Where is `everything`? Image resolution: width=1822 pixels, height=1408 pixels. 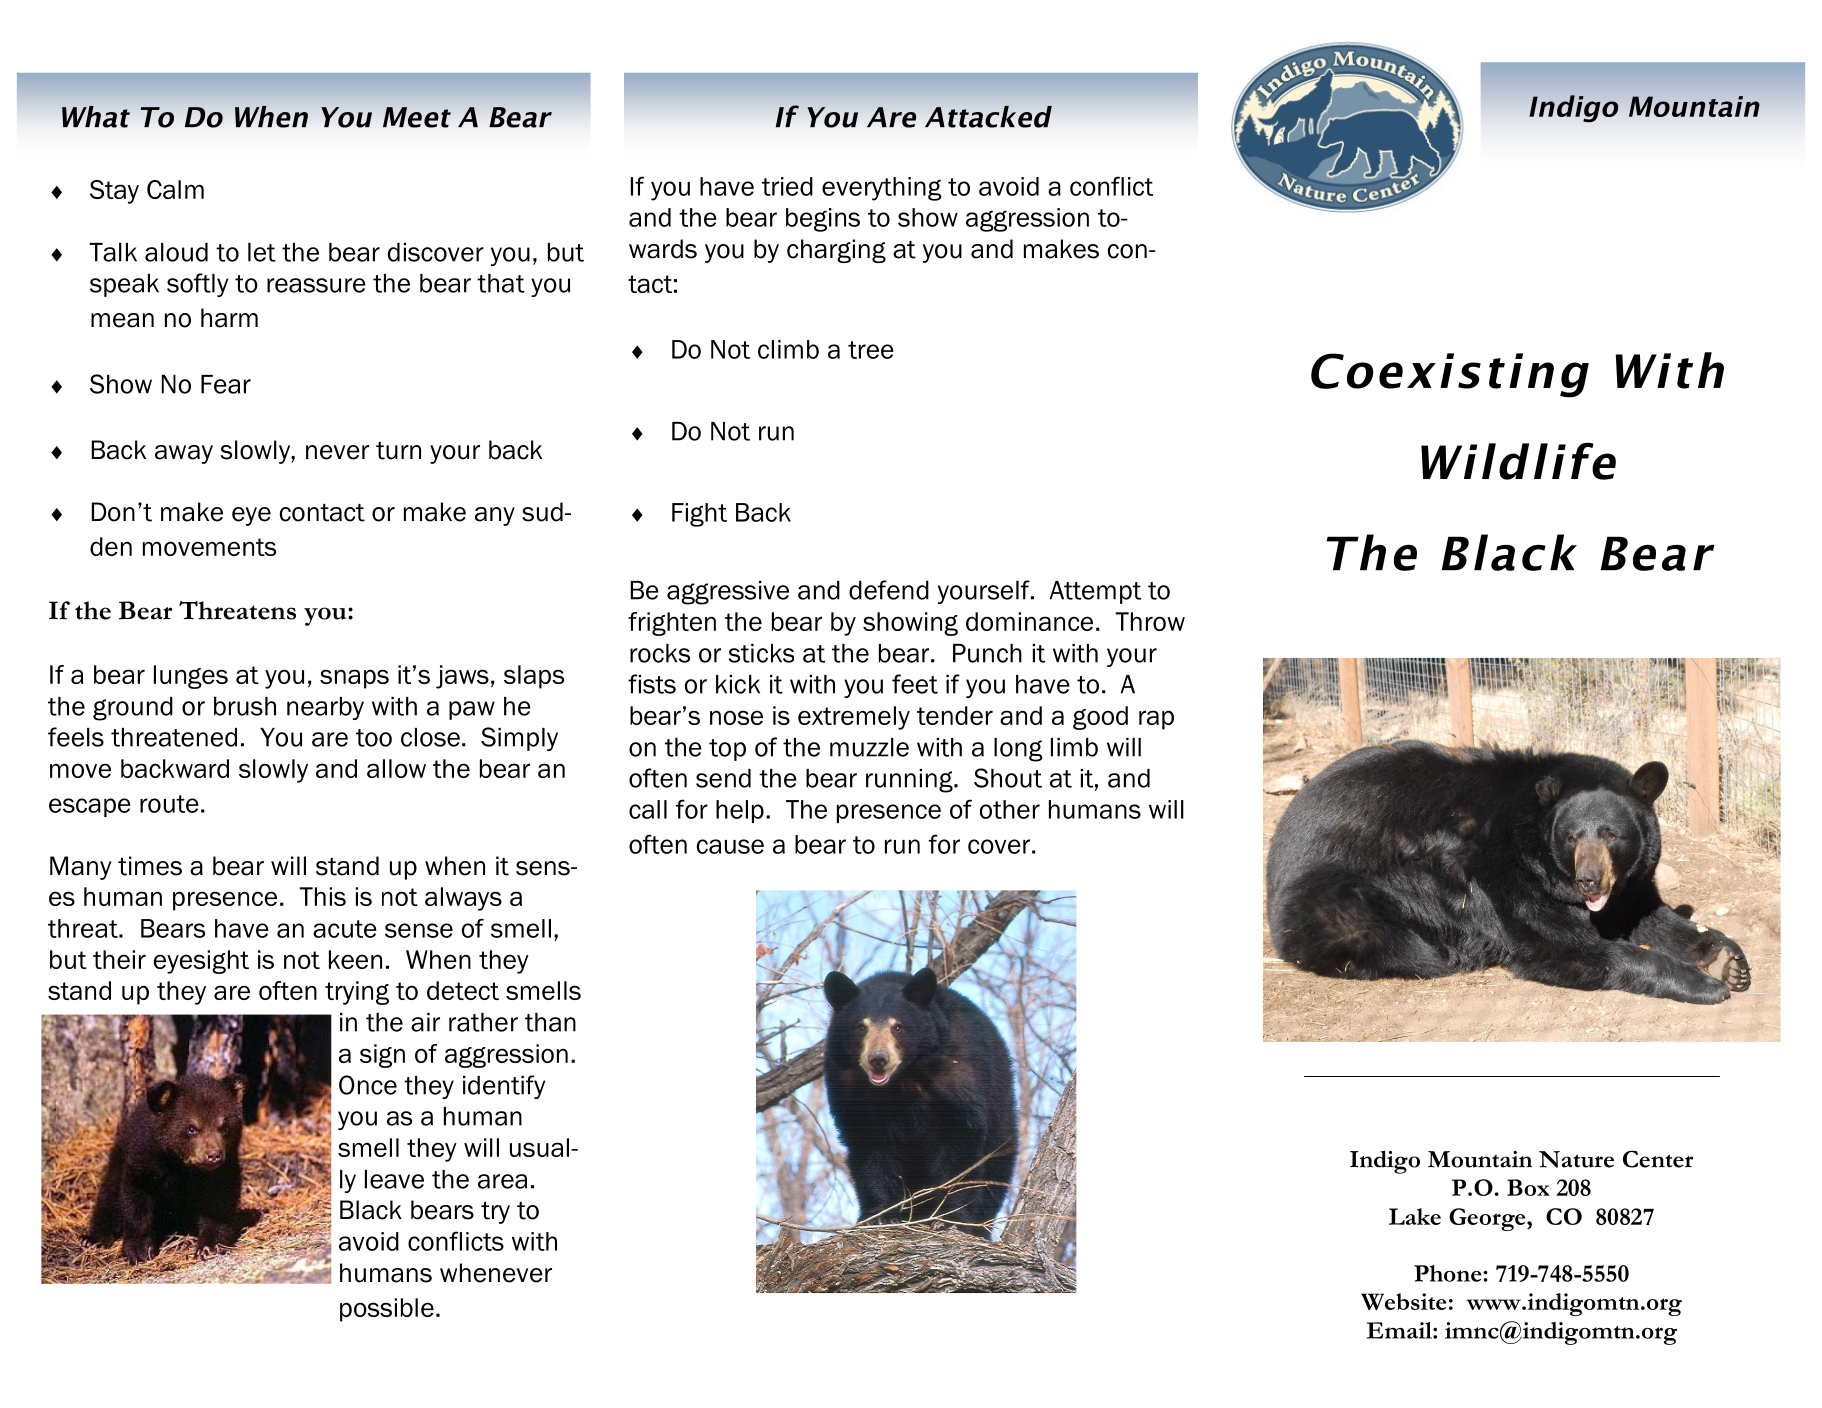
everything is located at coordinates (882, 189).
